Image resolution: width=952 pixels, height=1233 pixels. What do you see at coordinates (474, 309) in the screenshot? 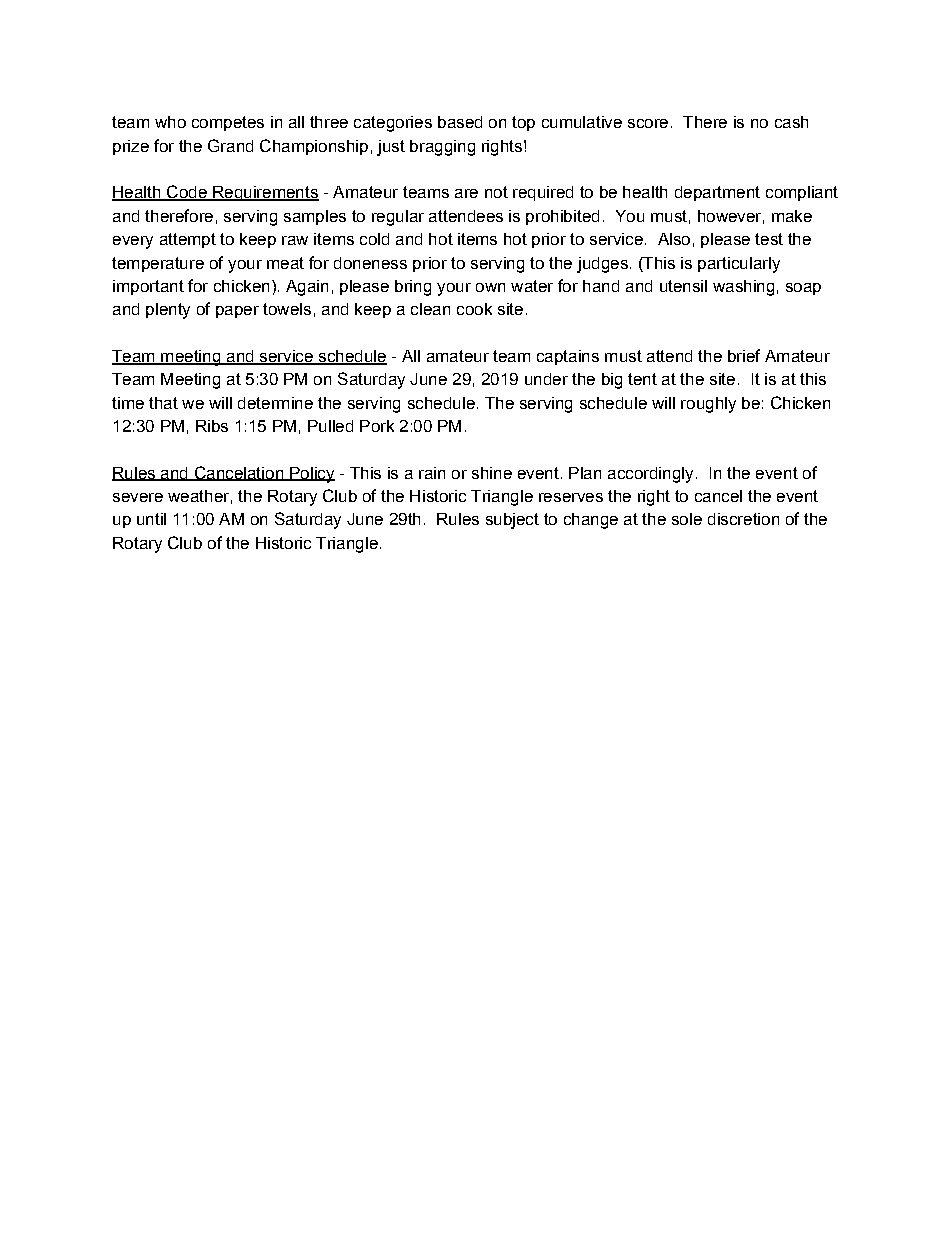
I see `cook` at bounding box center [474, 309].
